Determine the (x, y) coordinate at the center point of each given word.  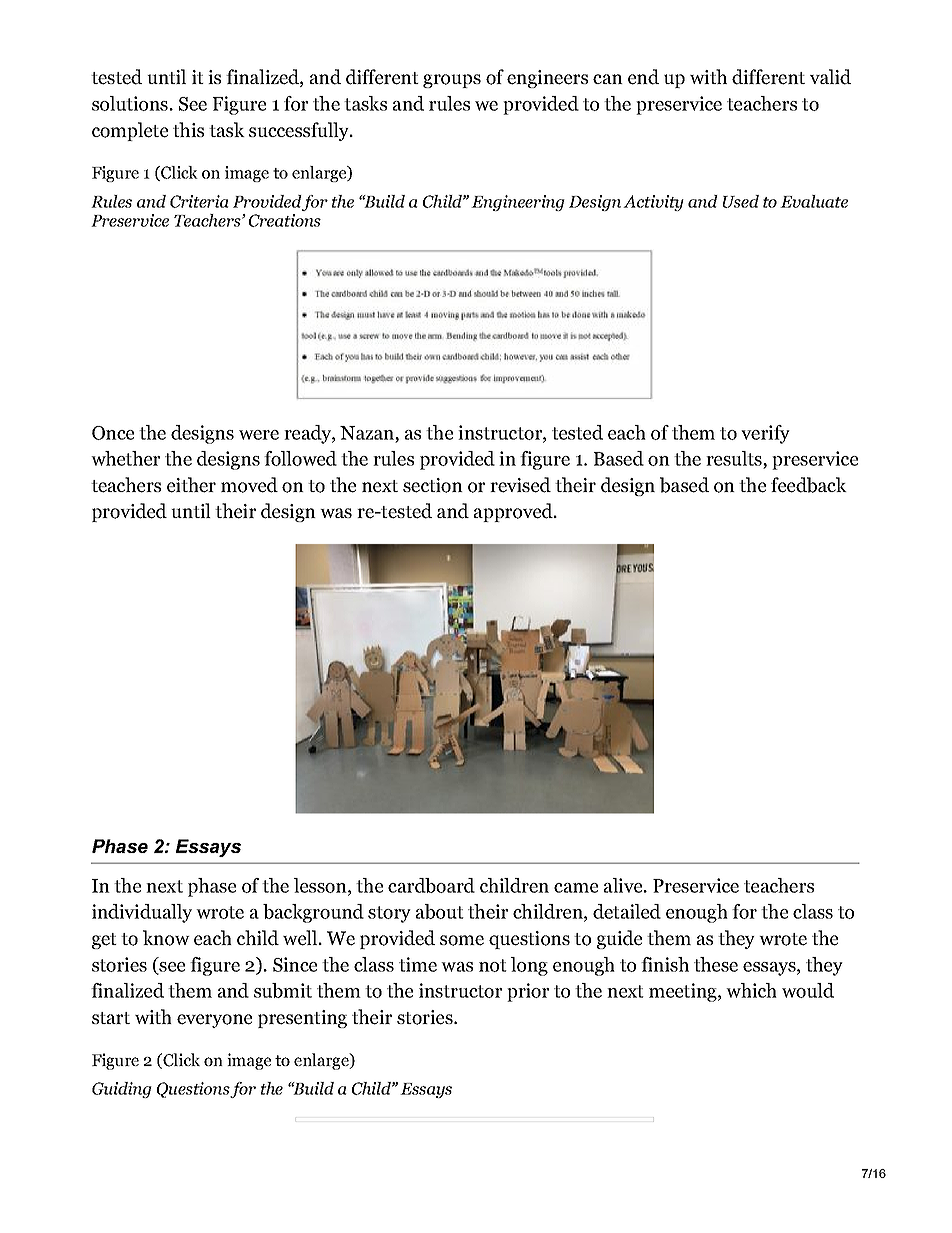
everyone (214, 1021)
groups (452, 81)
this (188, 129)
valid (830, 77)
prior (528, 992)
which (751, 990)
